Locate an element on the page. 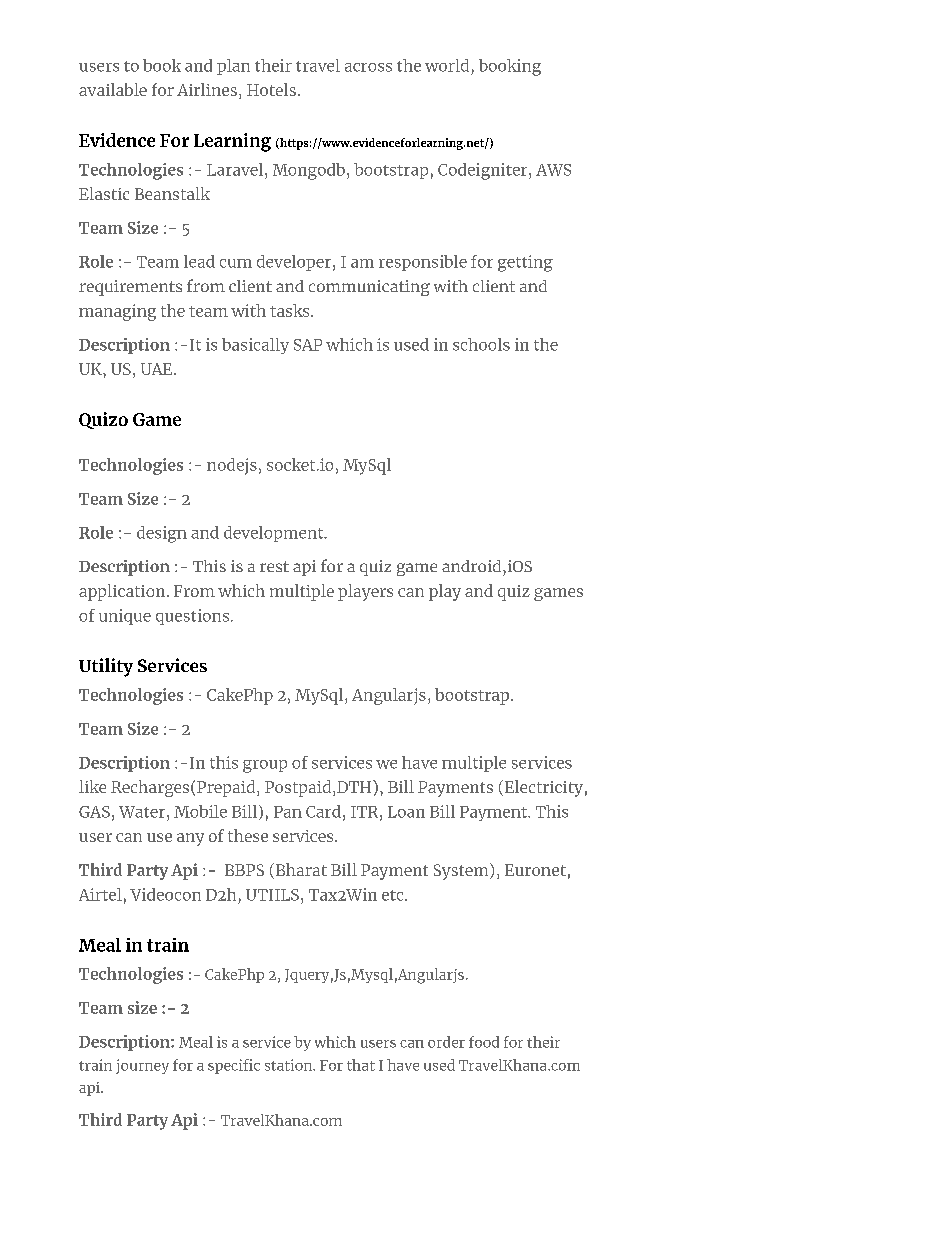  System is located at coordinates (462, 871).
